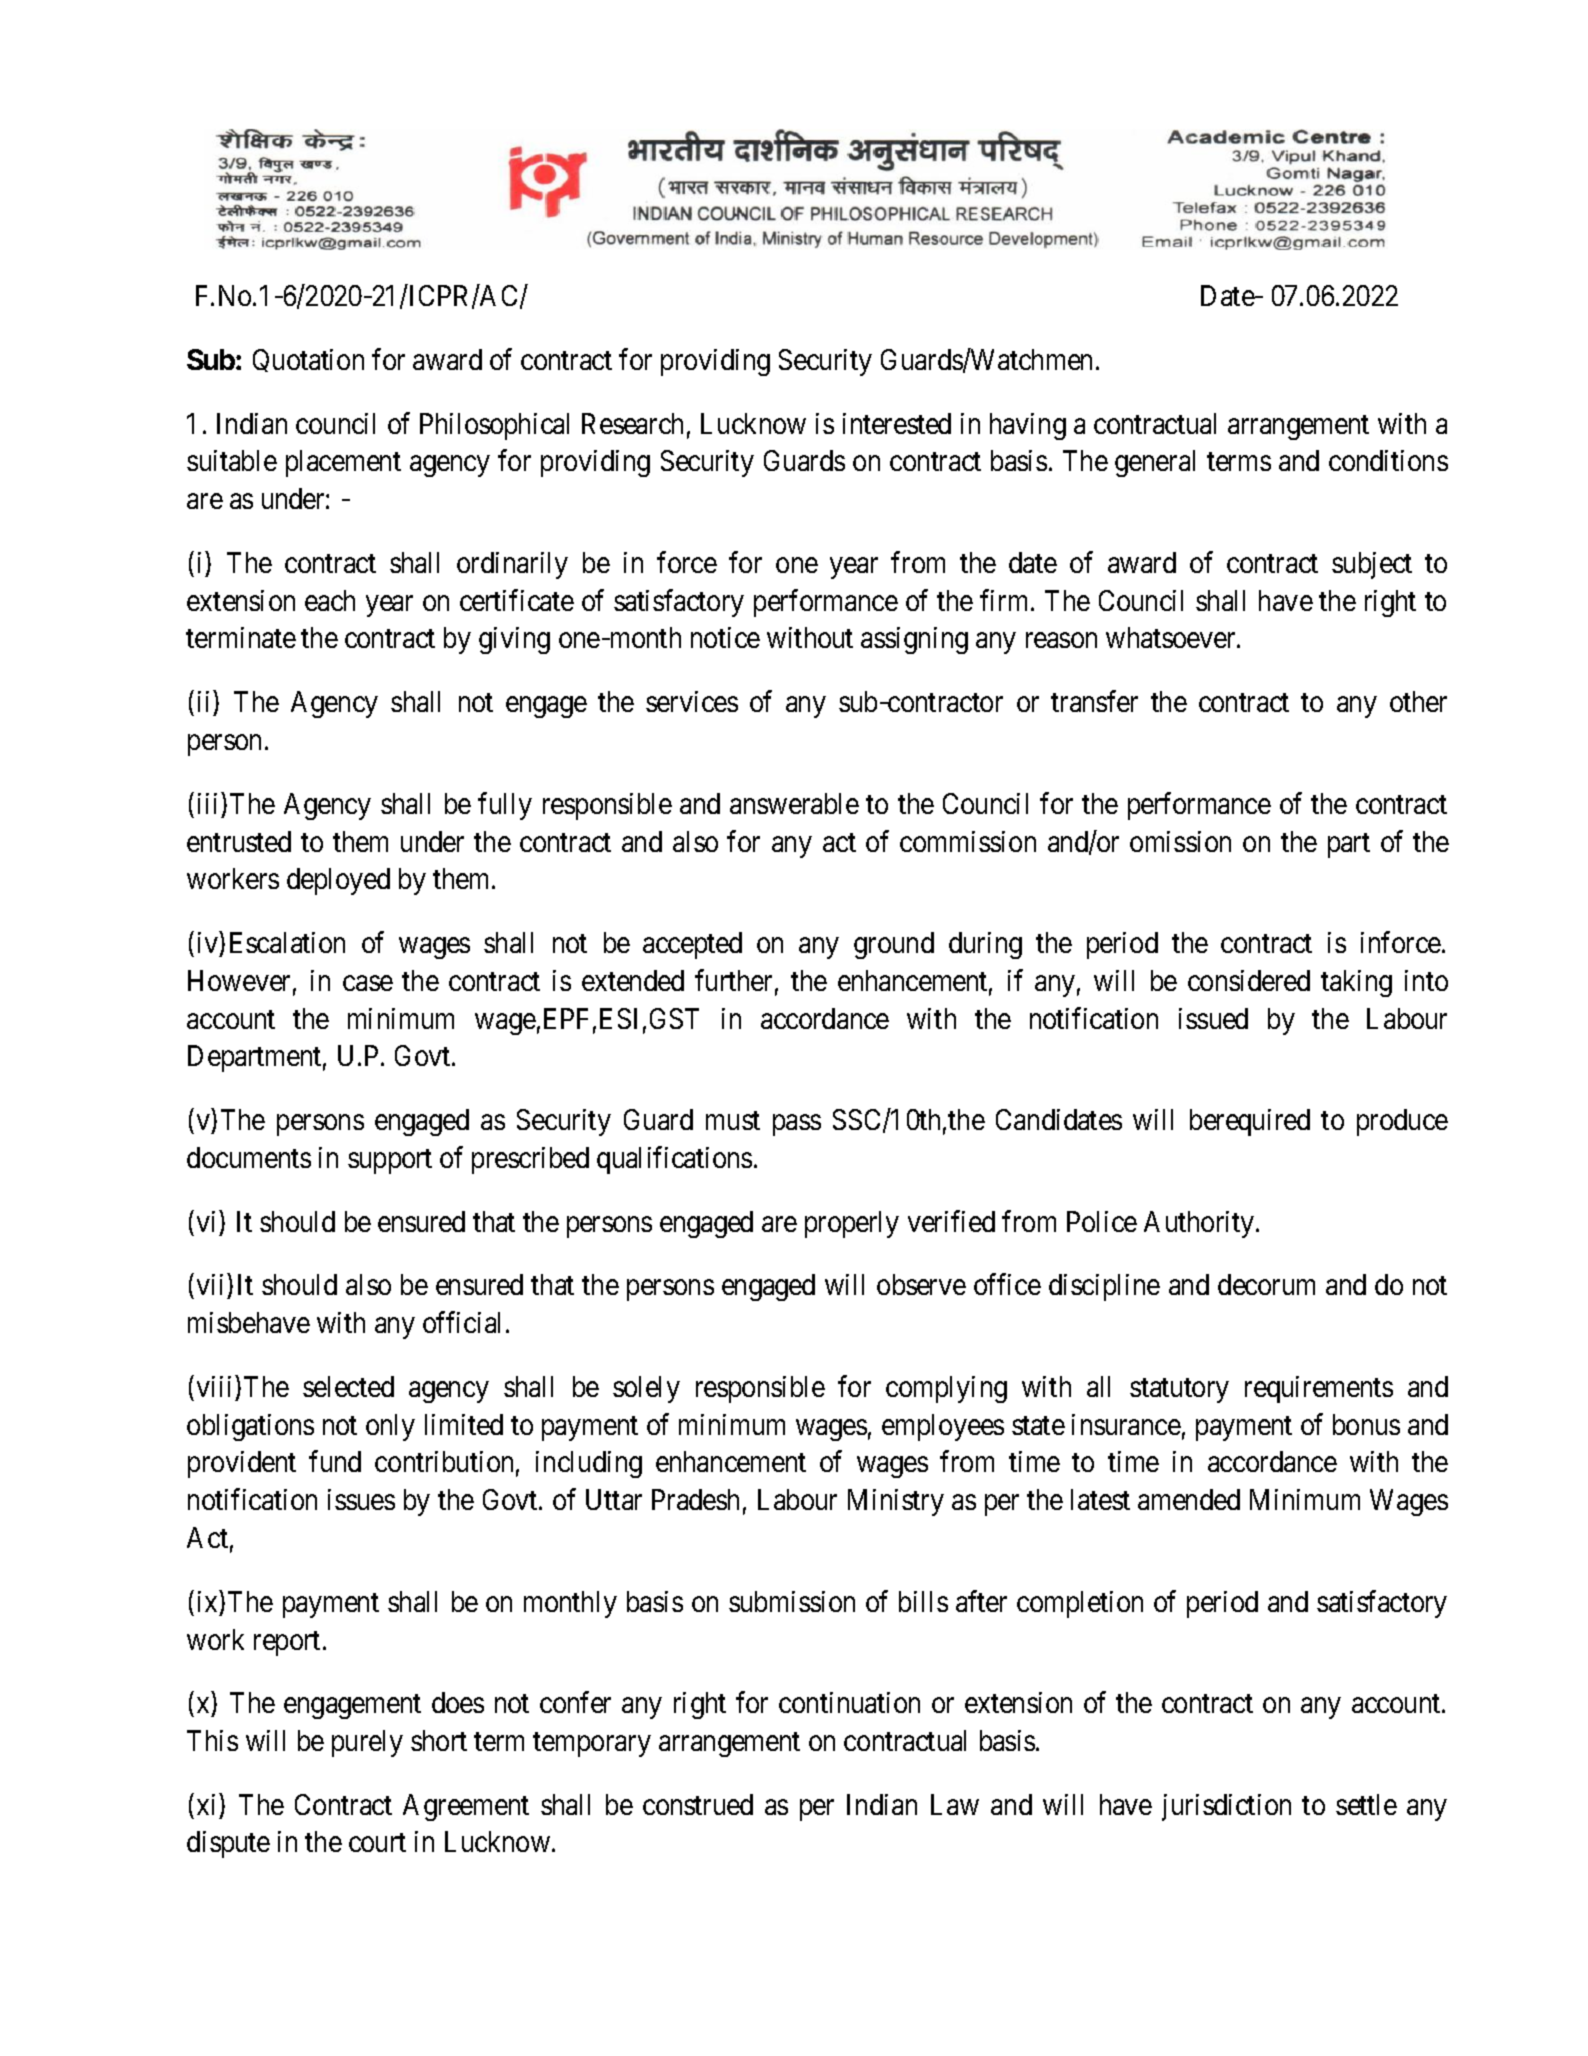  What do you see at coordinates (1402, 1122) in the screenshot?
I see `produce` at bounding box center [1402, 1122].
